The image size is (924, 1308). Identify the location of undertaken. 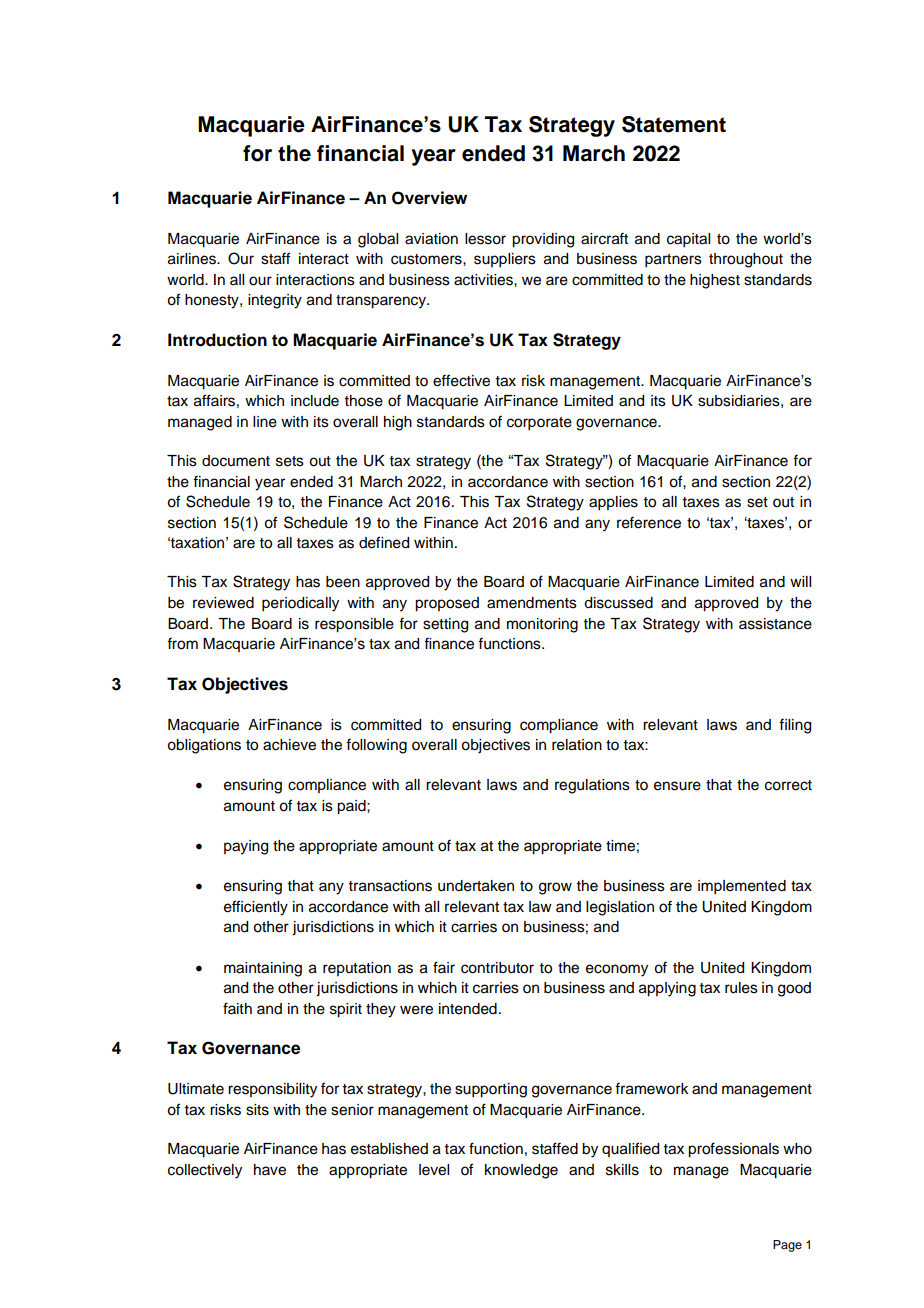
(476, 886).
